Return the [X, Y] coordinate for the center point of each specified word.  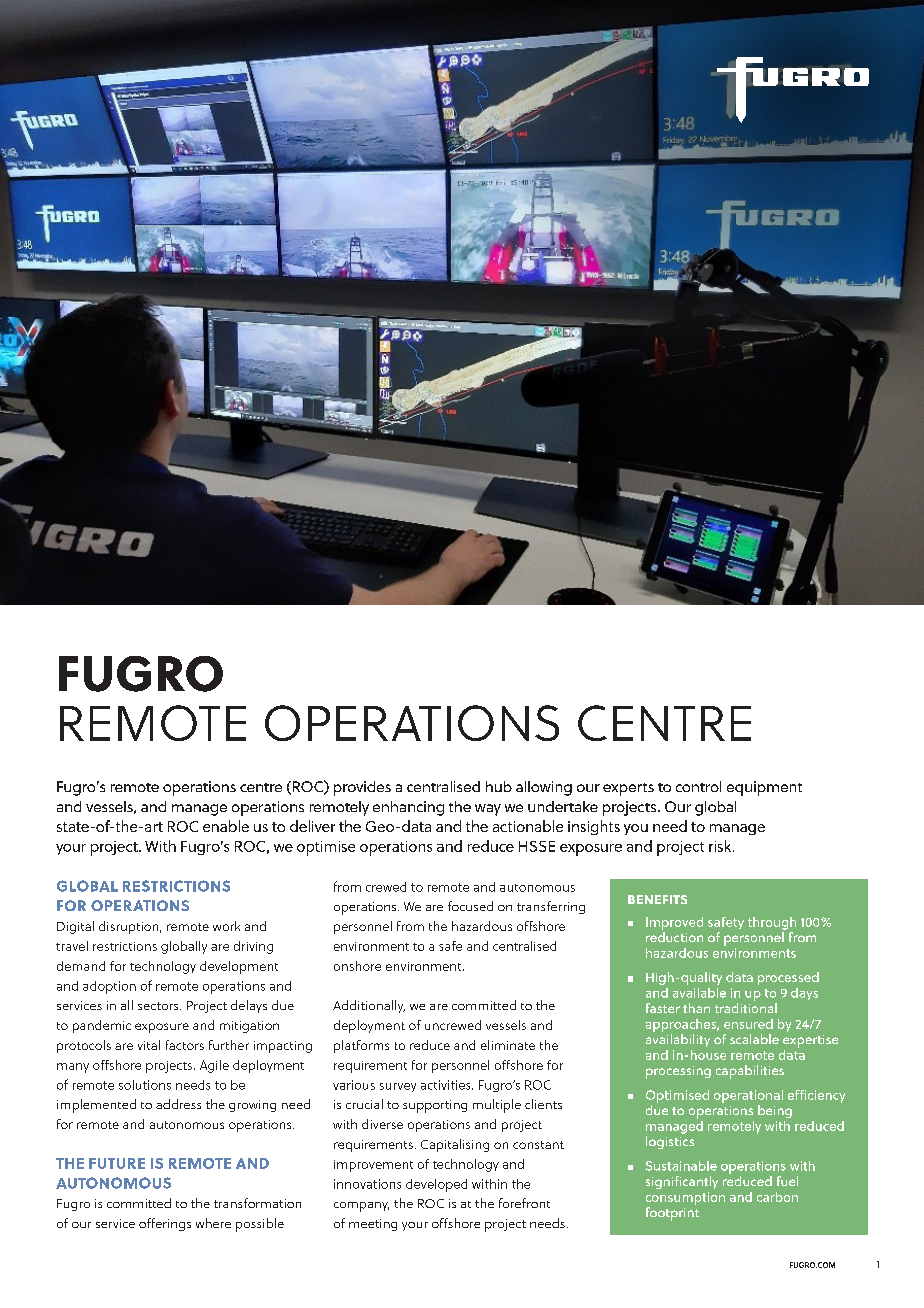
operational [748, 1096]
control [698, 786]
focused [470, 906]
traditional [746, 1008]
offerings [165, 1224]
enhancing [408, 808]
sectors [159, 1006]
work [226, 926]
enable [226, 826]
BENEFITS [657, 899]
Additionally [369, 1006]
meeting [373, 1225]
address [178, 1104]
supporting [435, 1106]
